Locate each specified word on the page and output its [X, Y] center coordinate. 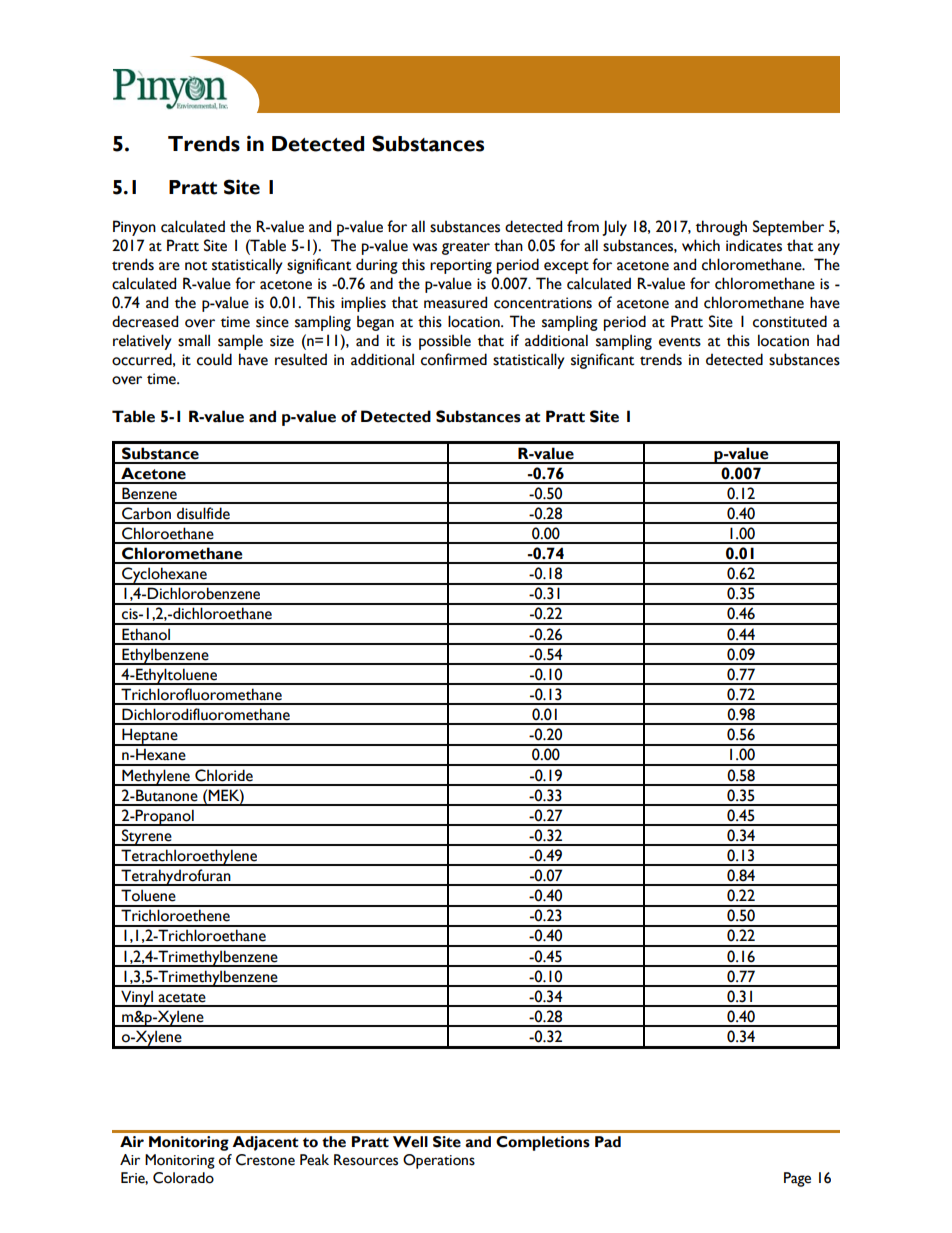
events [680, 342]
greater [466, 248]
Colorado [183, 1178]
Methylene [156, 777]
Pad [608, 1142]
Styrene [147, 837]
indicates [754, 245]
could [214, 359]
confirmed [454, 359]
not [196, 266]
